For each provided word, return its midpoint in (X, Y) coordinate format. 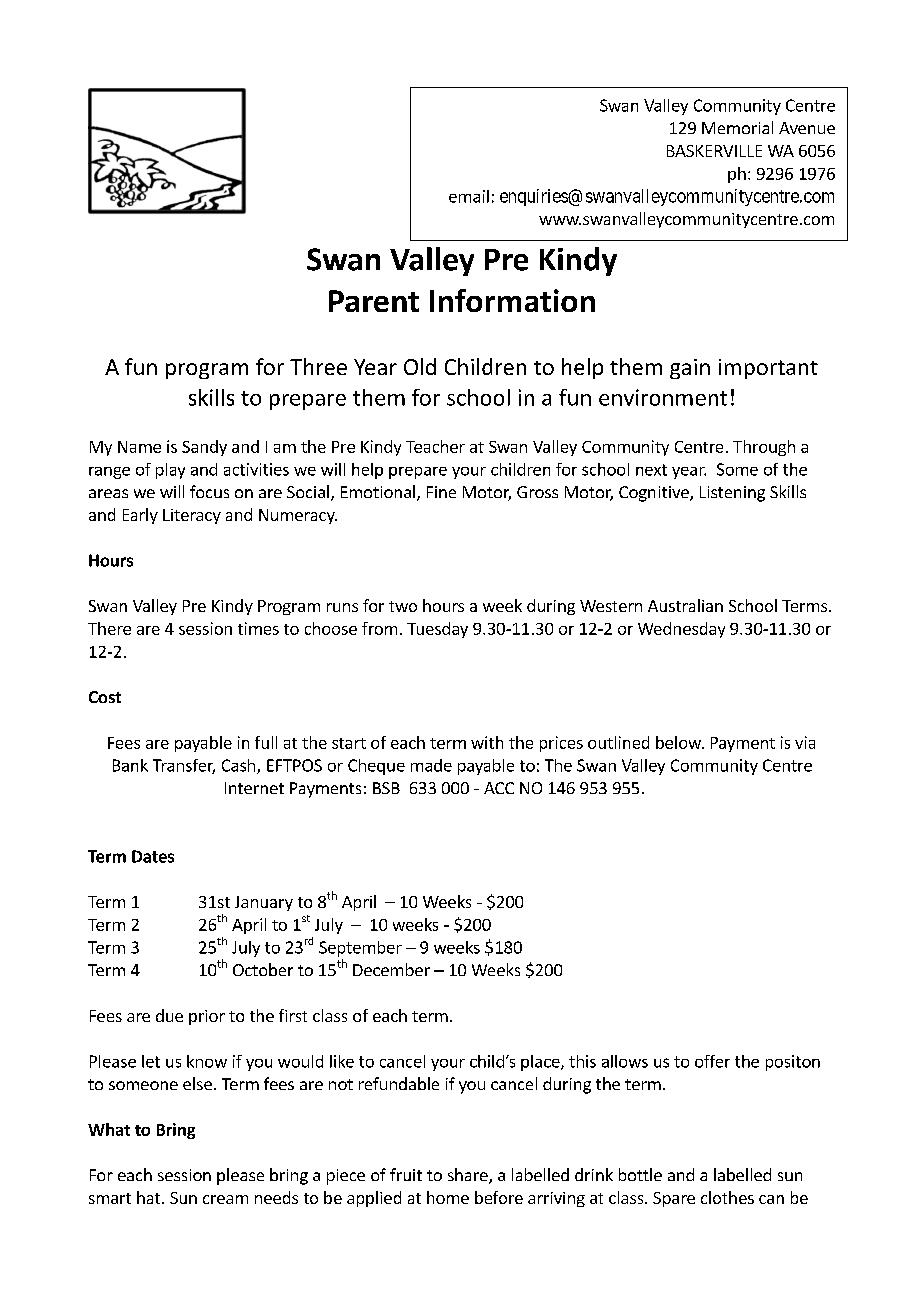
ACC (499, 788)
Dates (153, 856)
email (469, 196)
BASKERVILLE (714, 151)
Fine (441, 492)
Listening (732, 494)
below (679, 742)
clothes (727, 1197)
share (469, 1176)
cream (225, 1199)
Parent (374, 301)
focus (209, 491)
